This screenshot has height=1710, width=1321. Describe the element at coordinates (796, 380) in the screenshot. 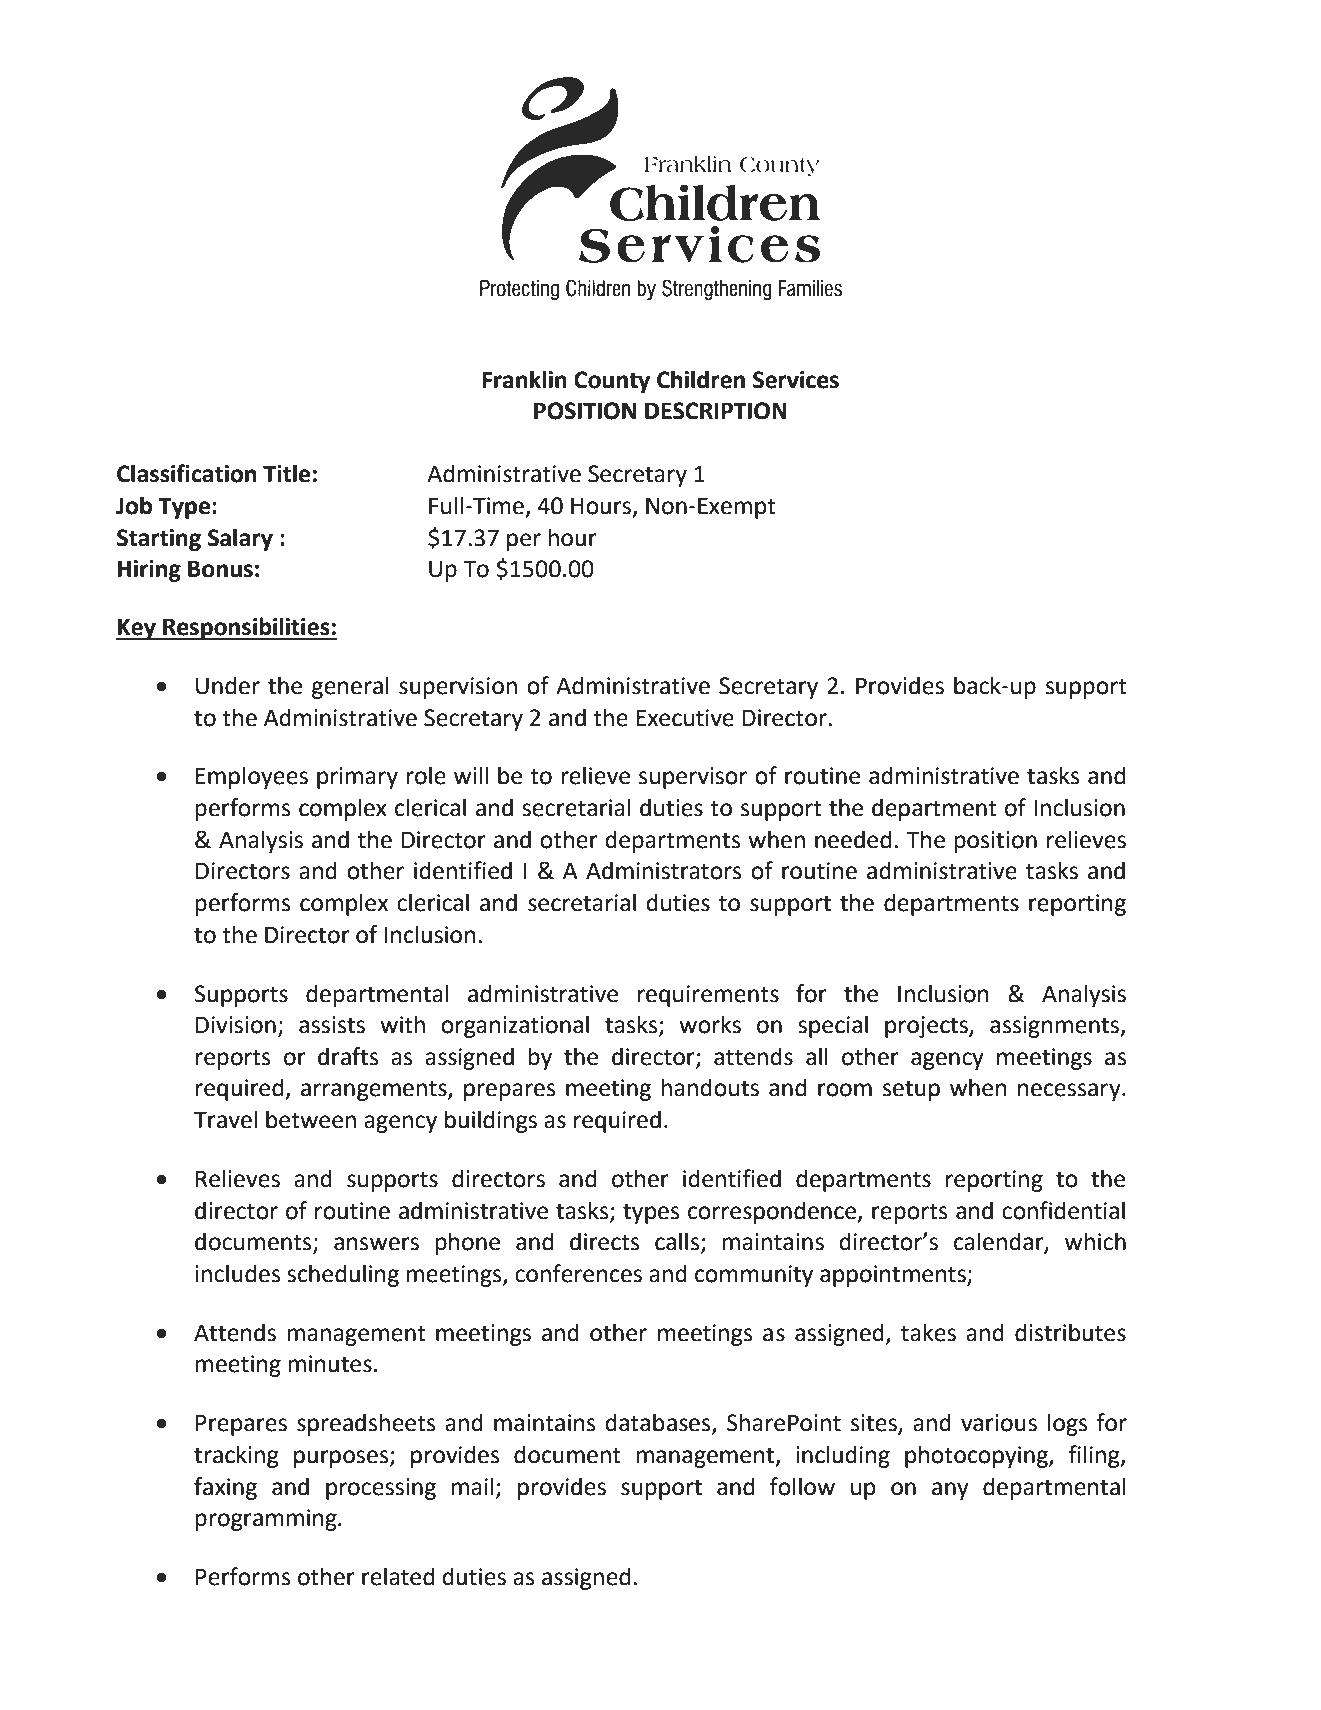

I see `Services` at that location.
